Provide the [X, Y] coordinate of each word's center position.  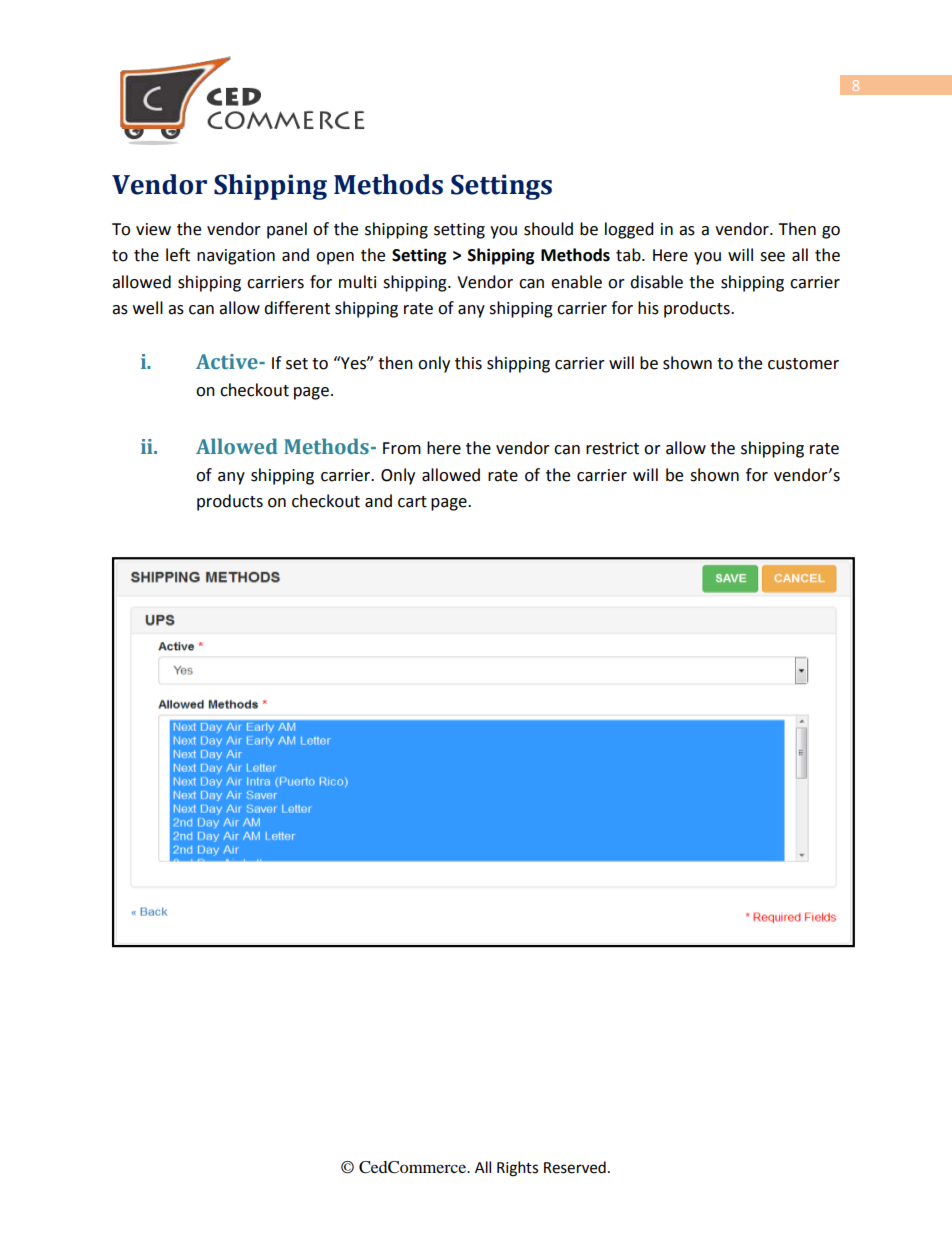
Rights [517, 1169]
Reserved [575, 1167]
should [548, 229]
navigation [236, 257]
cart [412, 502]
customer [803, 364]
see [772, 257]
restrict [612, 448]
